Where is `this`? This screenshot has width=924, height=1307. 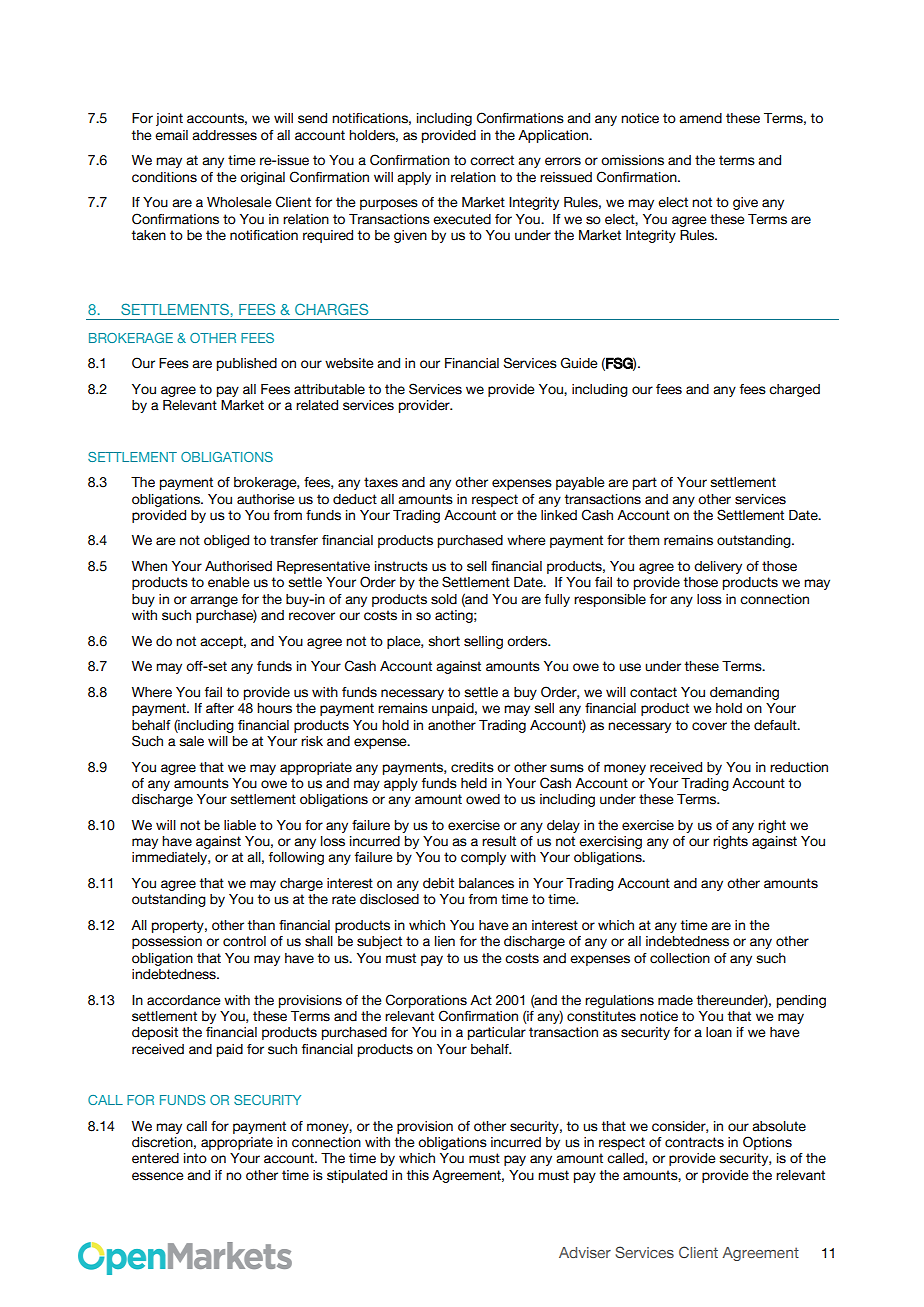
this is located at coordinates (417, 1175).
